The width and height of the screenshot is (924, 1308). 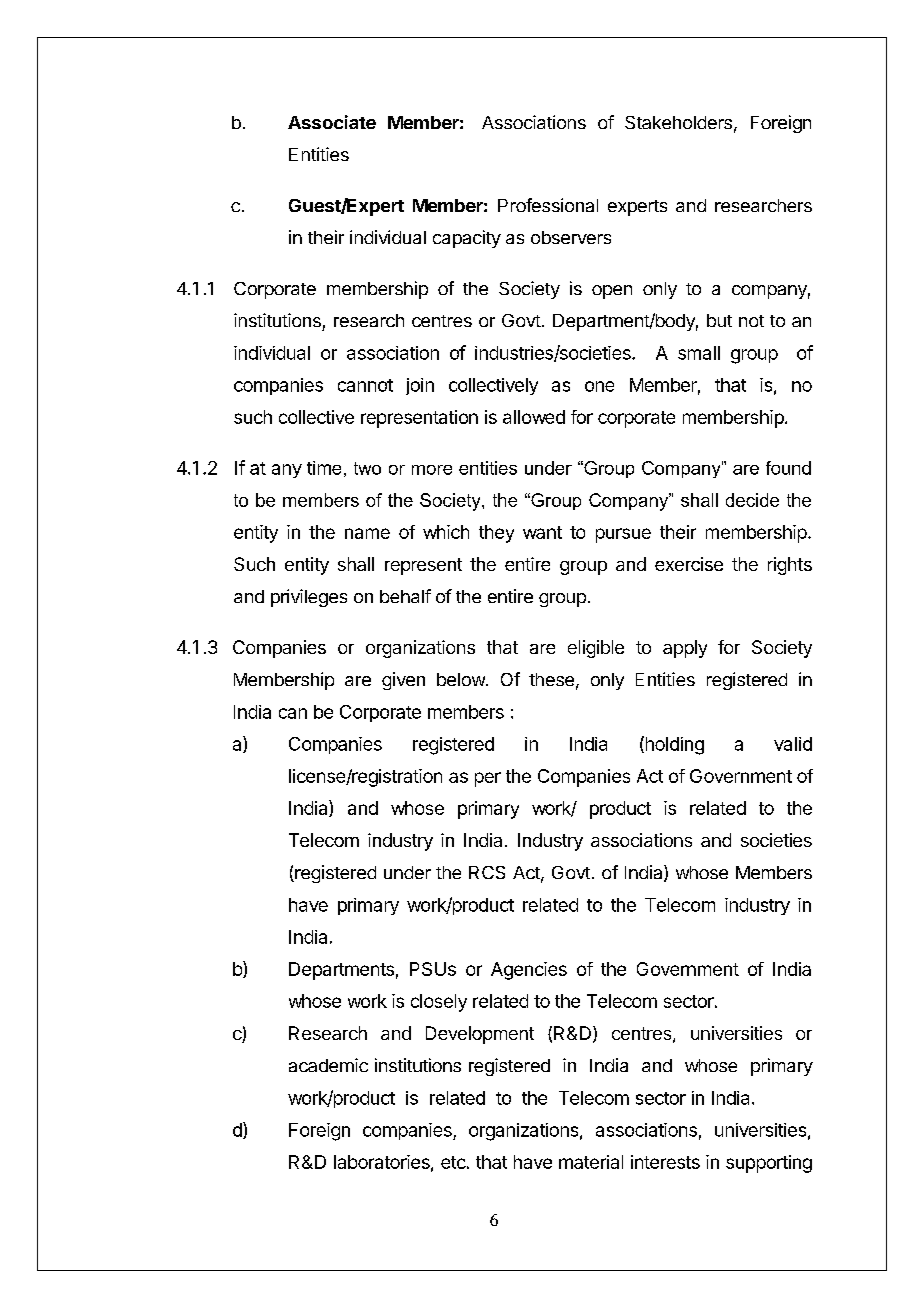 I want to click on allowed, so click(x=534, y=417).
